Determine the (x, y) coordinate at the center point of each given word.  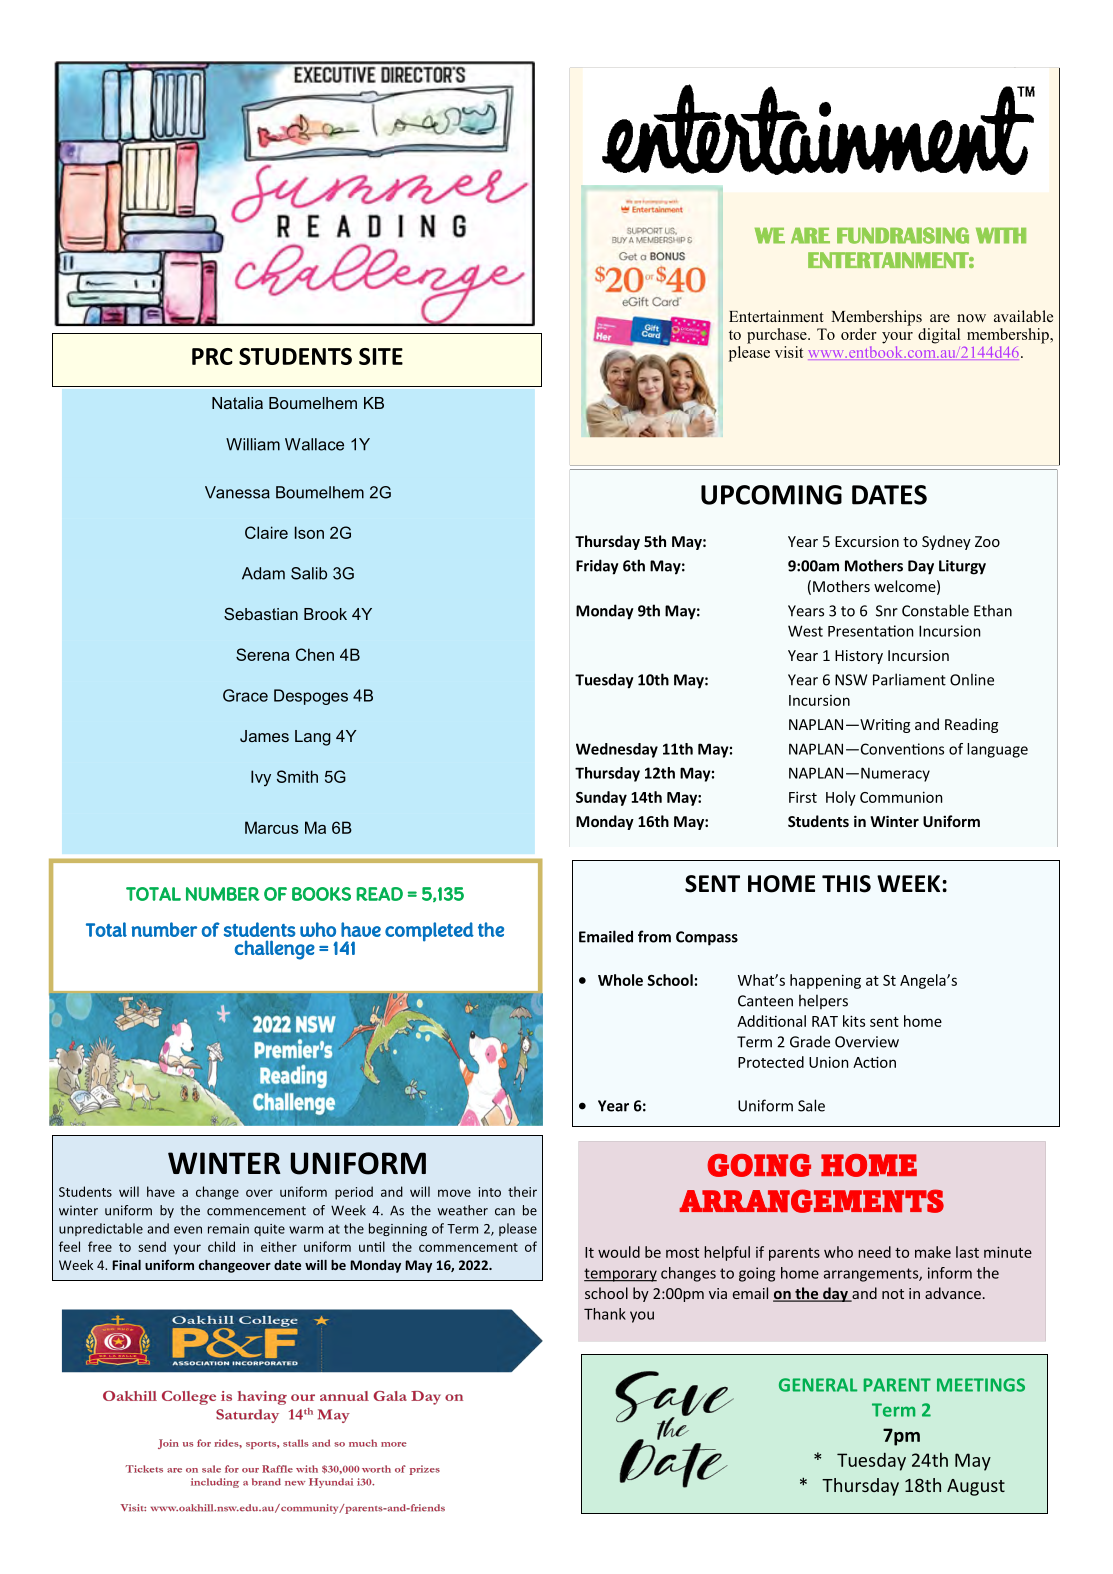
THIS (846, 884)
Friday (597, 567)
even (188, 1230)
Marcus (271, 827)
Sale (811, 1105)
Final (126, 1265)
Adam (263, 573)
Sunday (601, 798)
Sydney (946, 542)
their (522, 1191)
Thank (605, 1314)
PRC (212, 356)
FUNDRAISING (903, 235)
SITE (381, 356)
